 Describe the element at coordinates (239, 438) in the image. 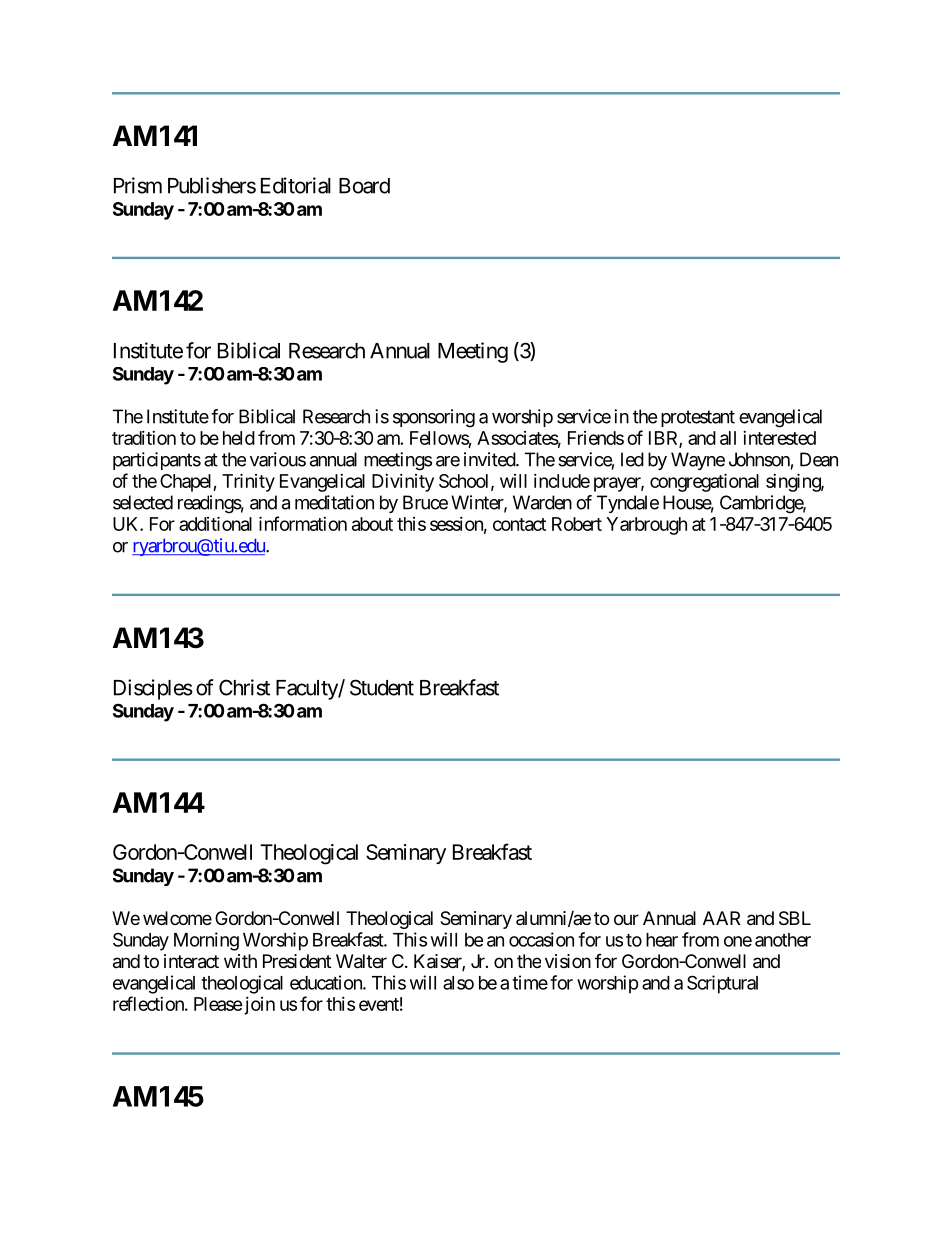

I see `held` at that location.
